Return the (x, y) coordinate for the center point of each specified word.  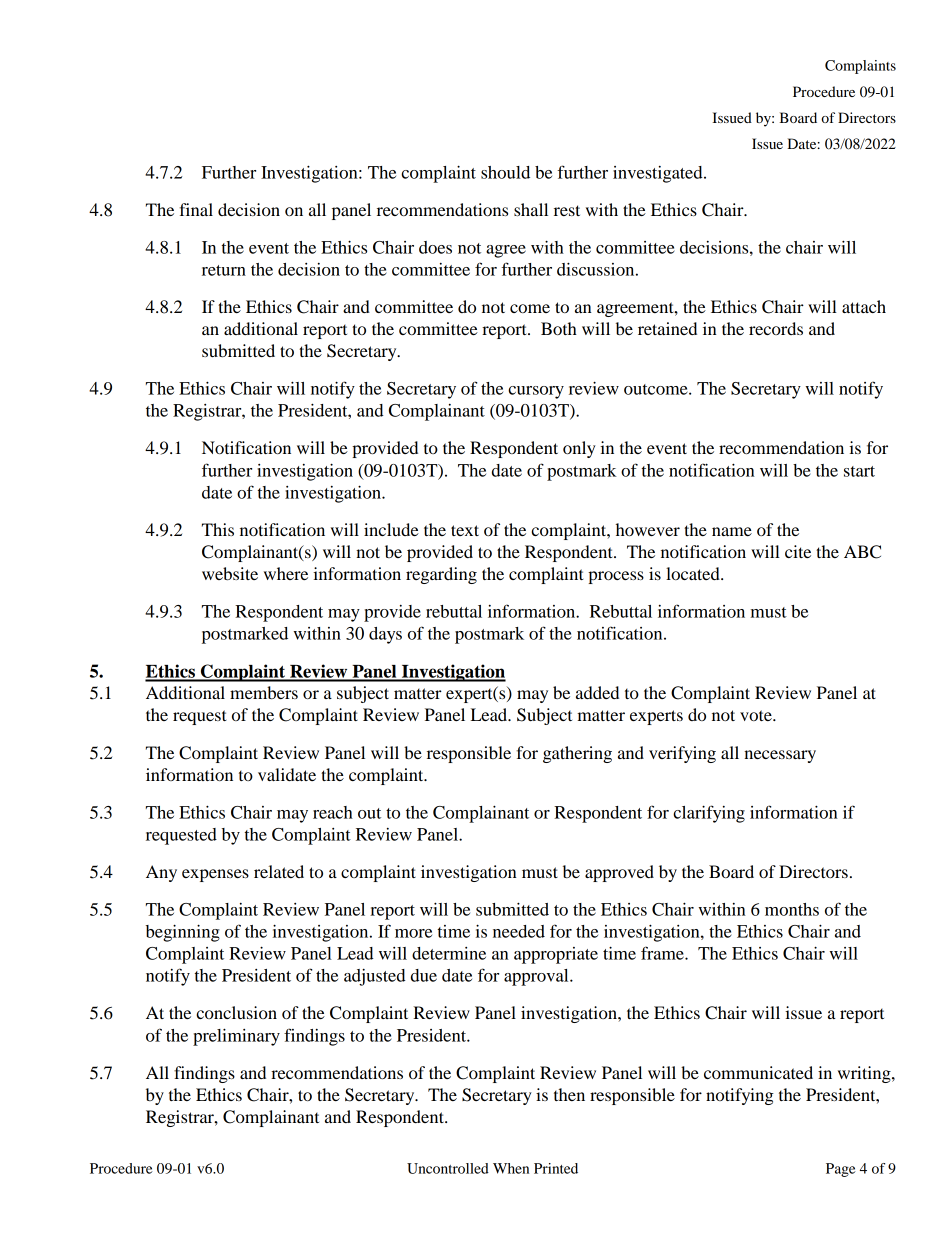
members (264, 692)
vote (757, 715)
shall (531, 209)
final (196, 209)
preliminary (236, 1037)
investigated (659, 174)
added (597, 692)
